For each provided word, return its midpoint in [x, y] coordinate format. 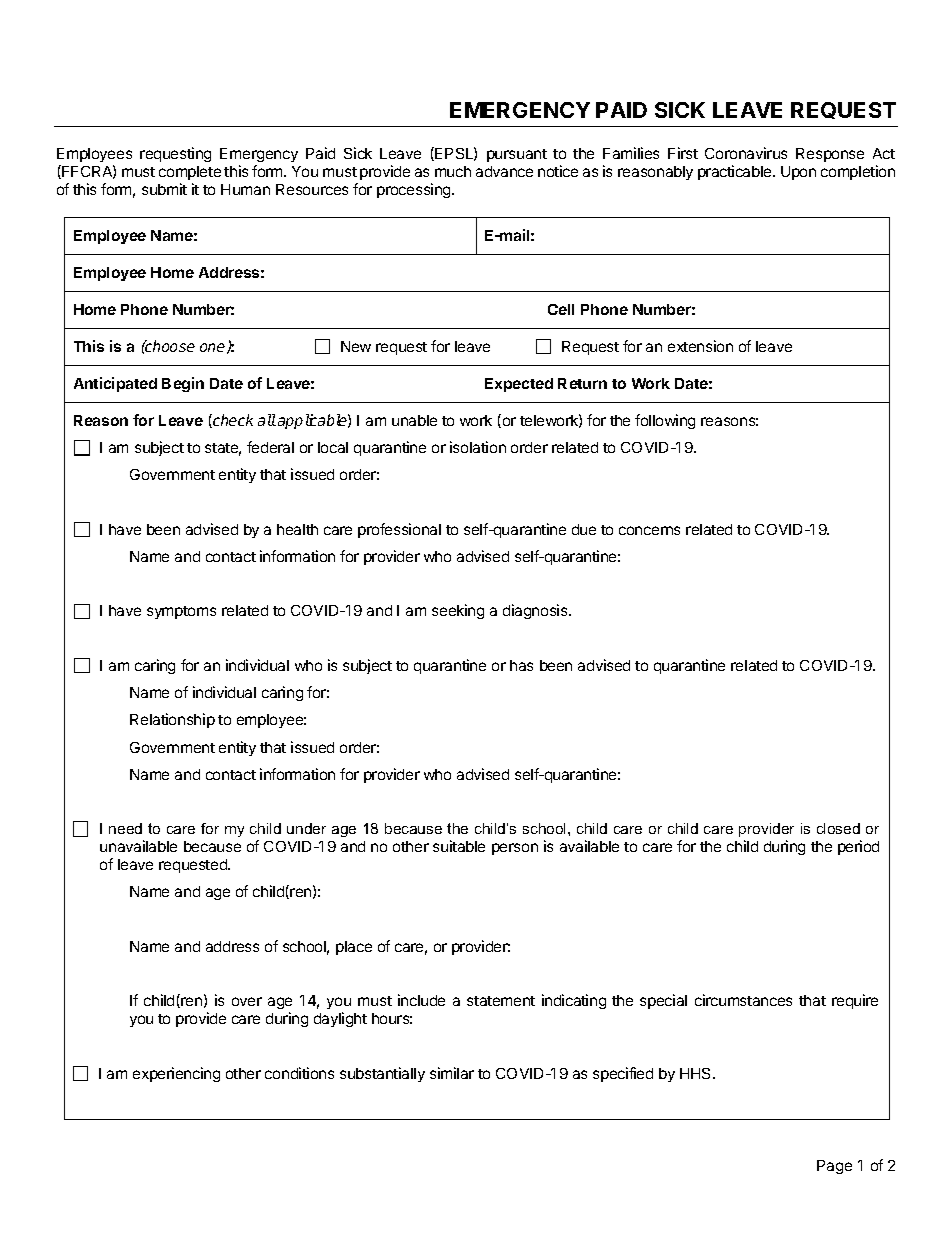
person [515, 849]
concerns [649, 530]
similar [452, 1073]
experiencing [176, 1074]
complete [190, 173]
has [521, 665]
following [665, 421]
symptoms [181, 612]
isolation [478, 447]
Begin [183, 384]
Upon [798, 173]
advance [504, 171]
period [858, 847]
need [125, 828]
